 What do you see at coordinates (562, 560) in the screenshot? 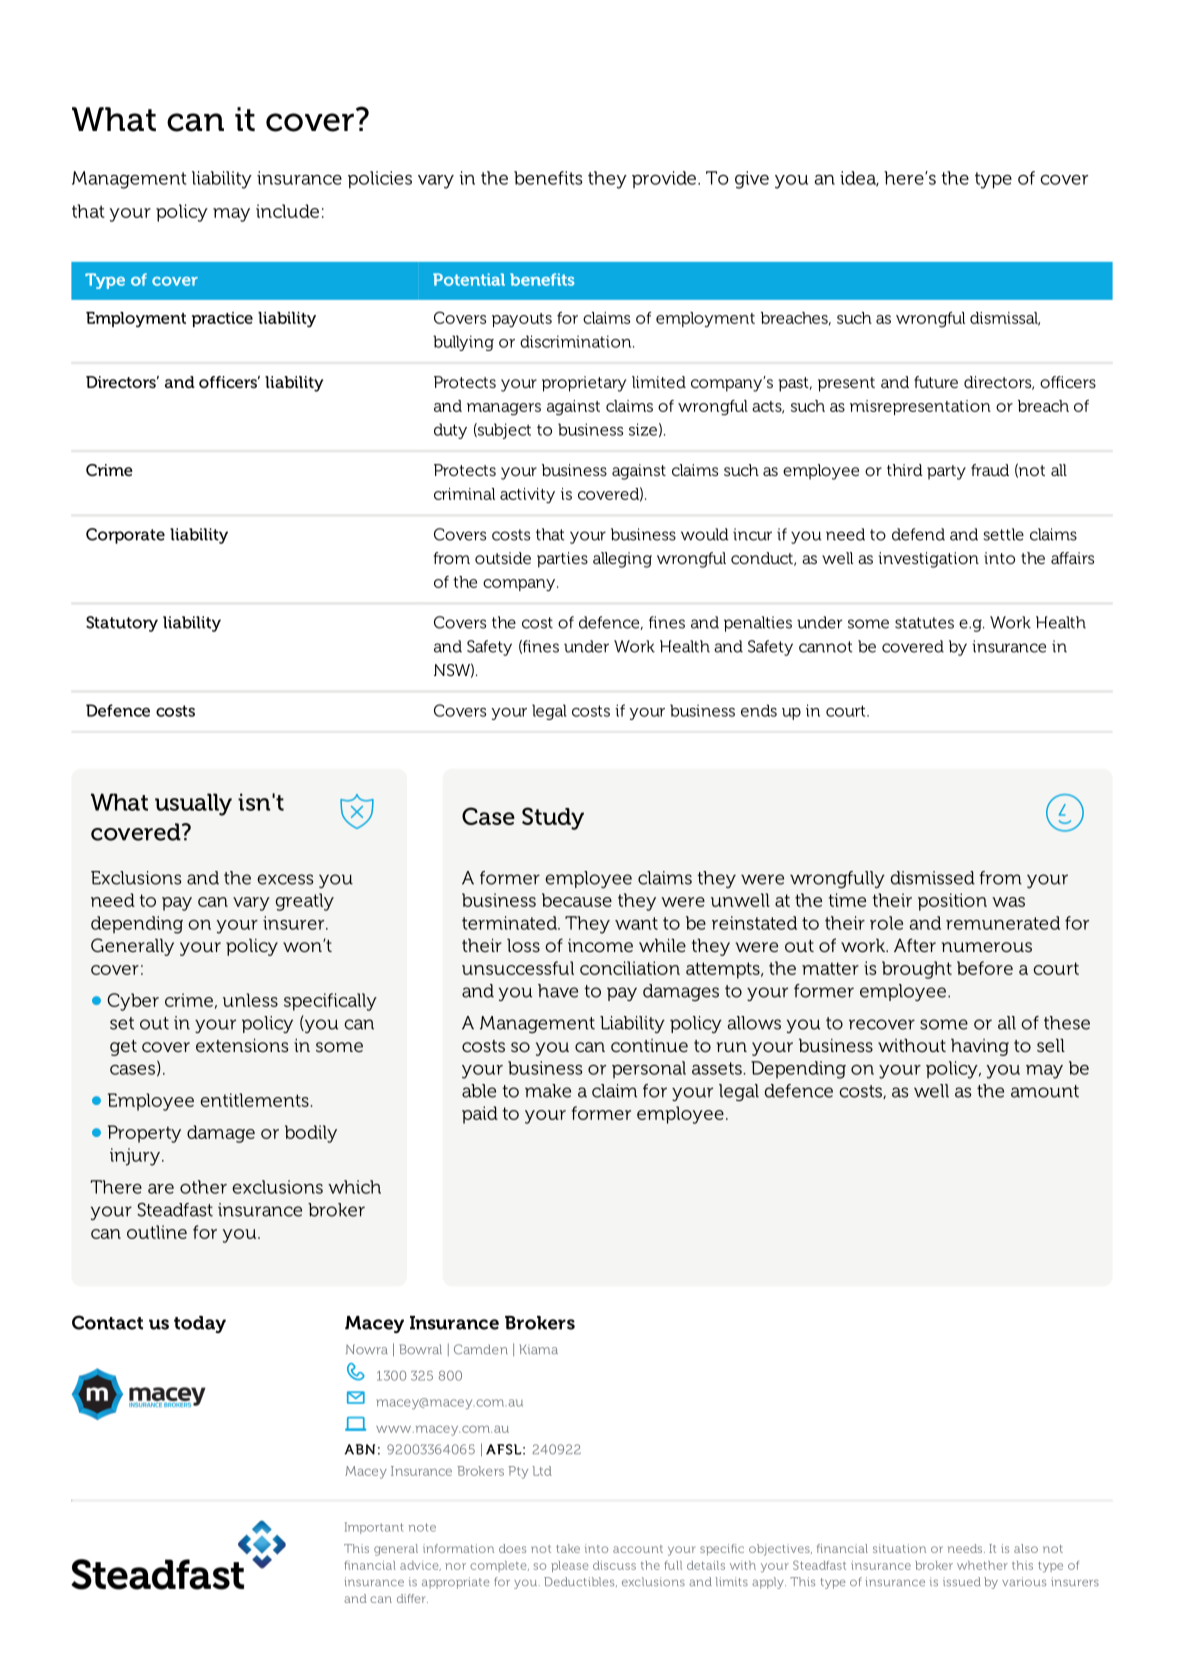
I see `parties` at bounding box center [562, 560].
